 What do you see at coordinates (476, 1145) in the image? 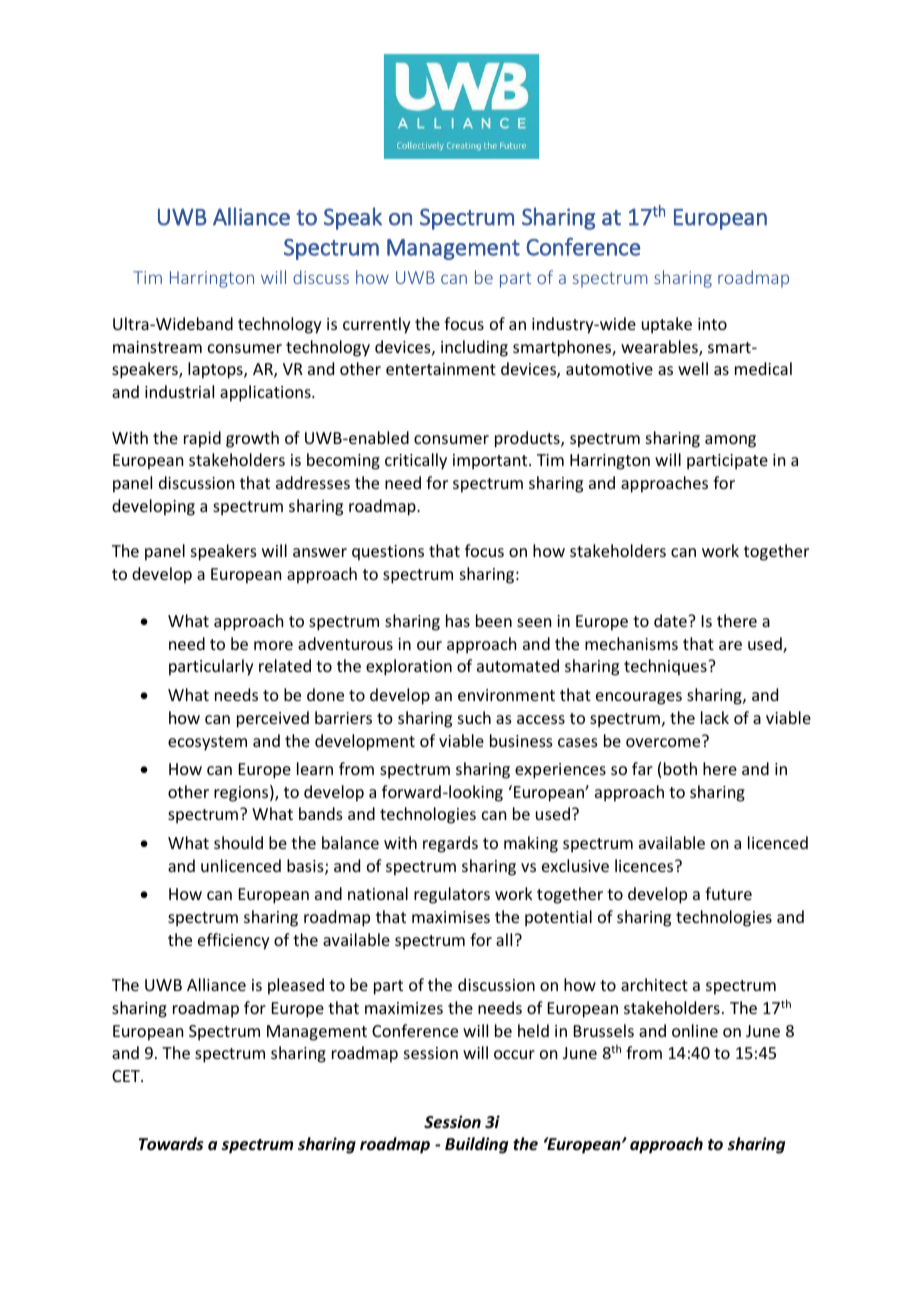
I see `Building` at bounding box center [476, 1145].
